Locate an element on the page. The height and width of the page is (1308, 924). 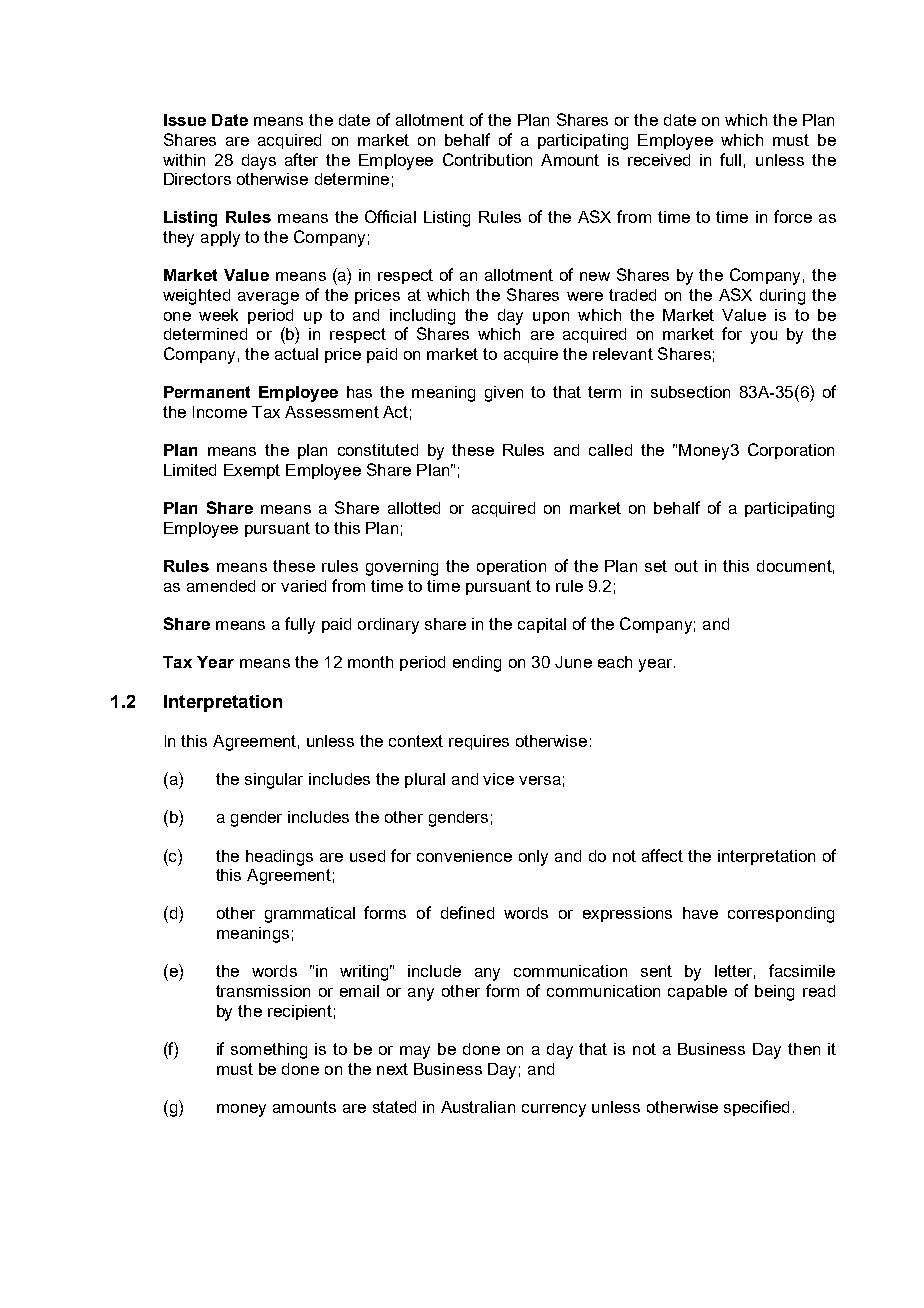
out is located at coordinates (686, 566).
